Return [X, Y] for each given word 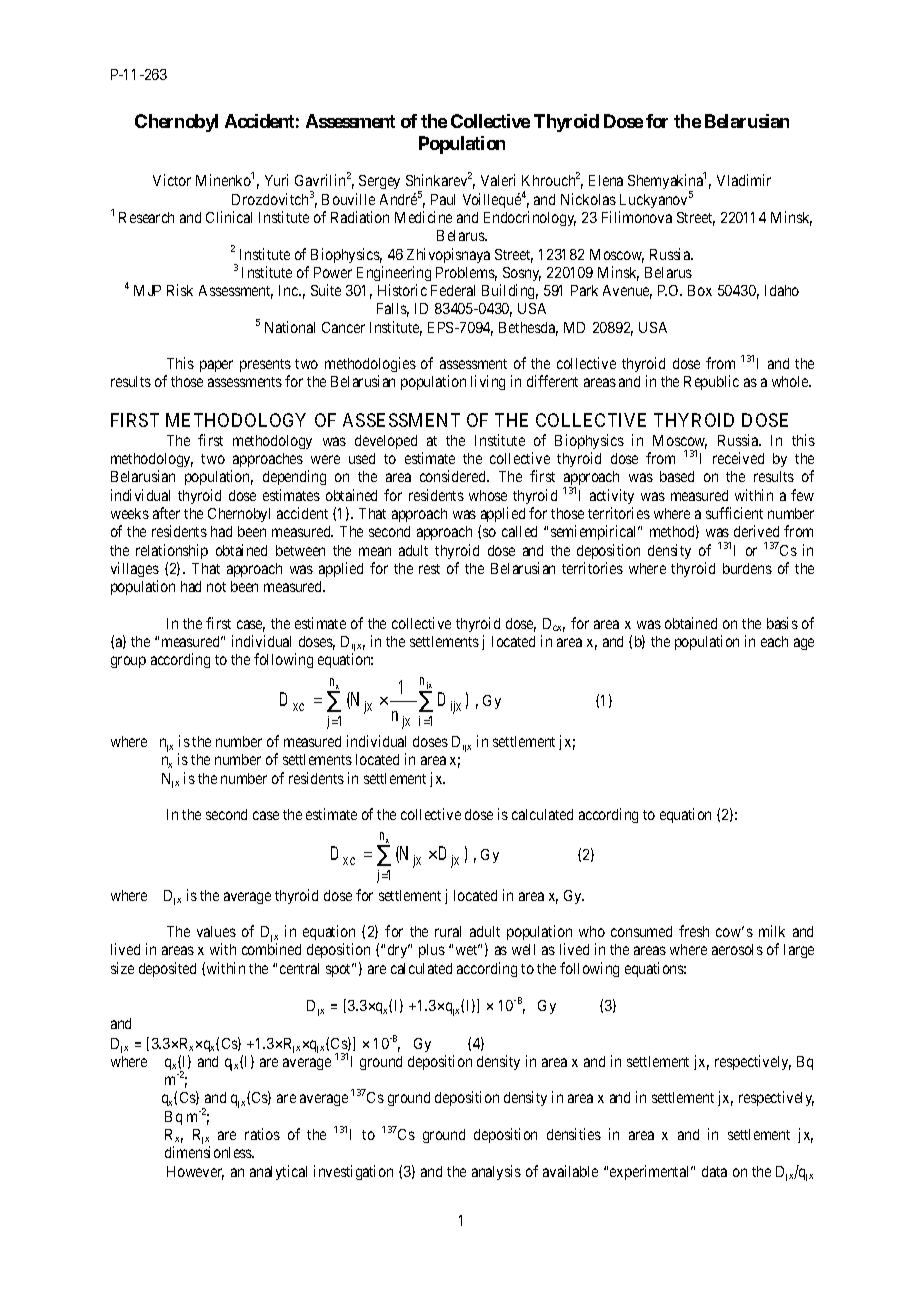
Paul [443, 199]
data [714, 1171]
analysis [496, 1172]
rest [429, 569]
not [216, 587]
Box [700, 290]
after [166, 513]
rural [448, 931]
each [774, 641]
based [677, 476]
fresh [694, 931]
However [195, 1173]
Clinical [229, 217]
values [216, 931]
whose [488, 495]
